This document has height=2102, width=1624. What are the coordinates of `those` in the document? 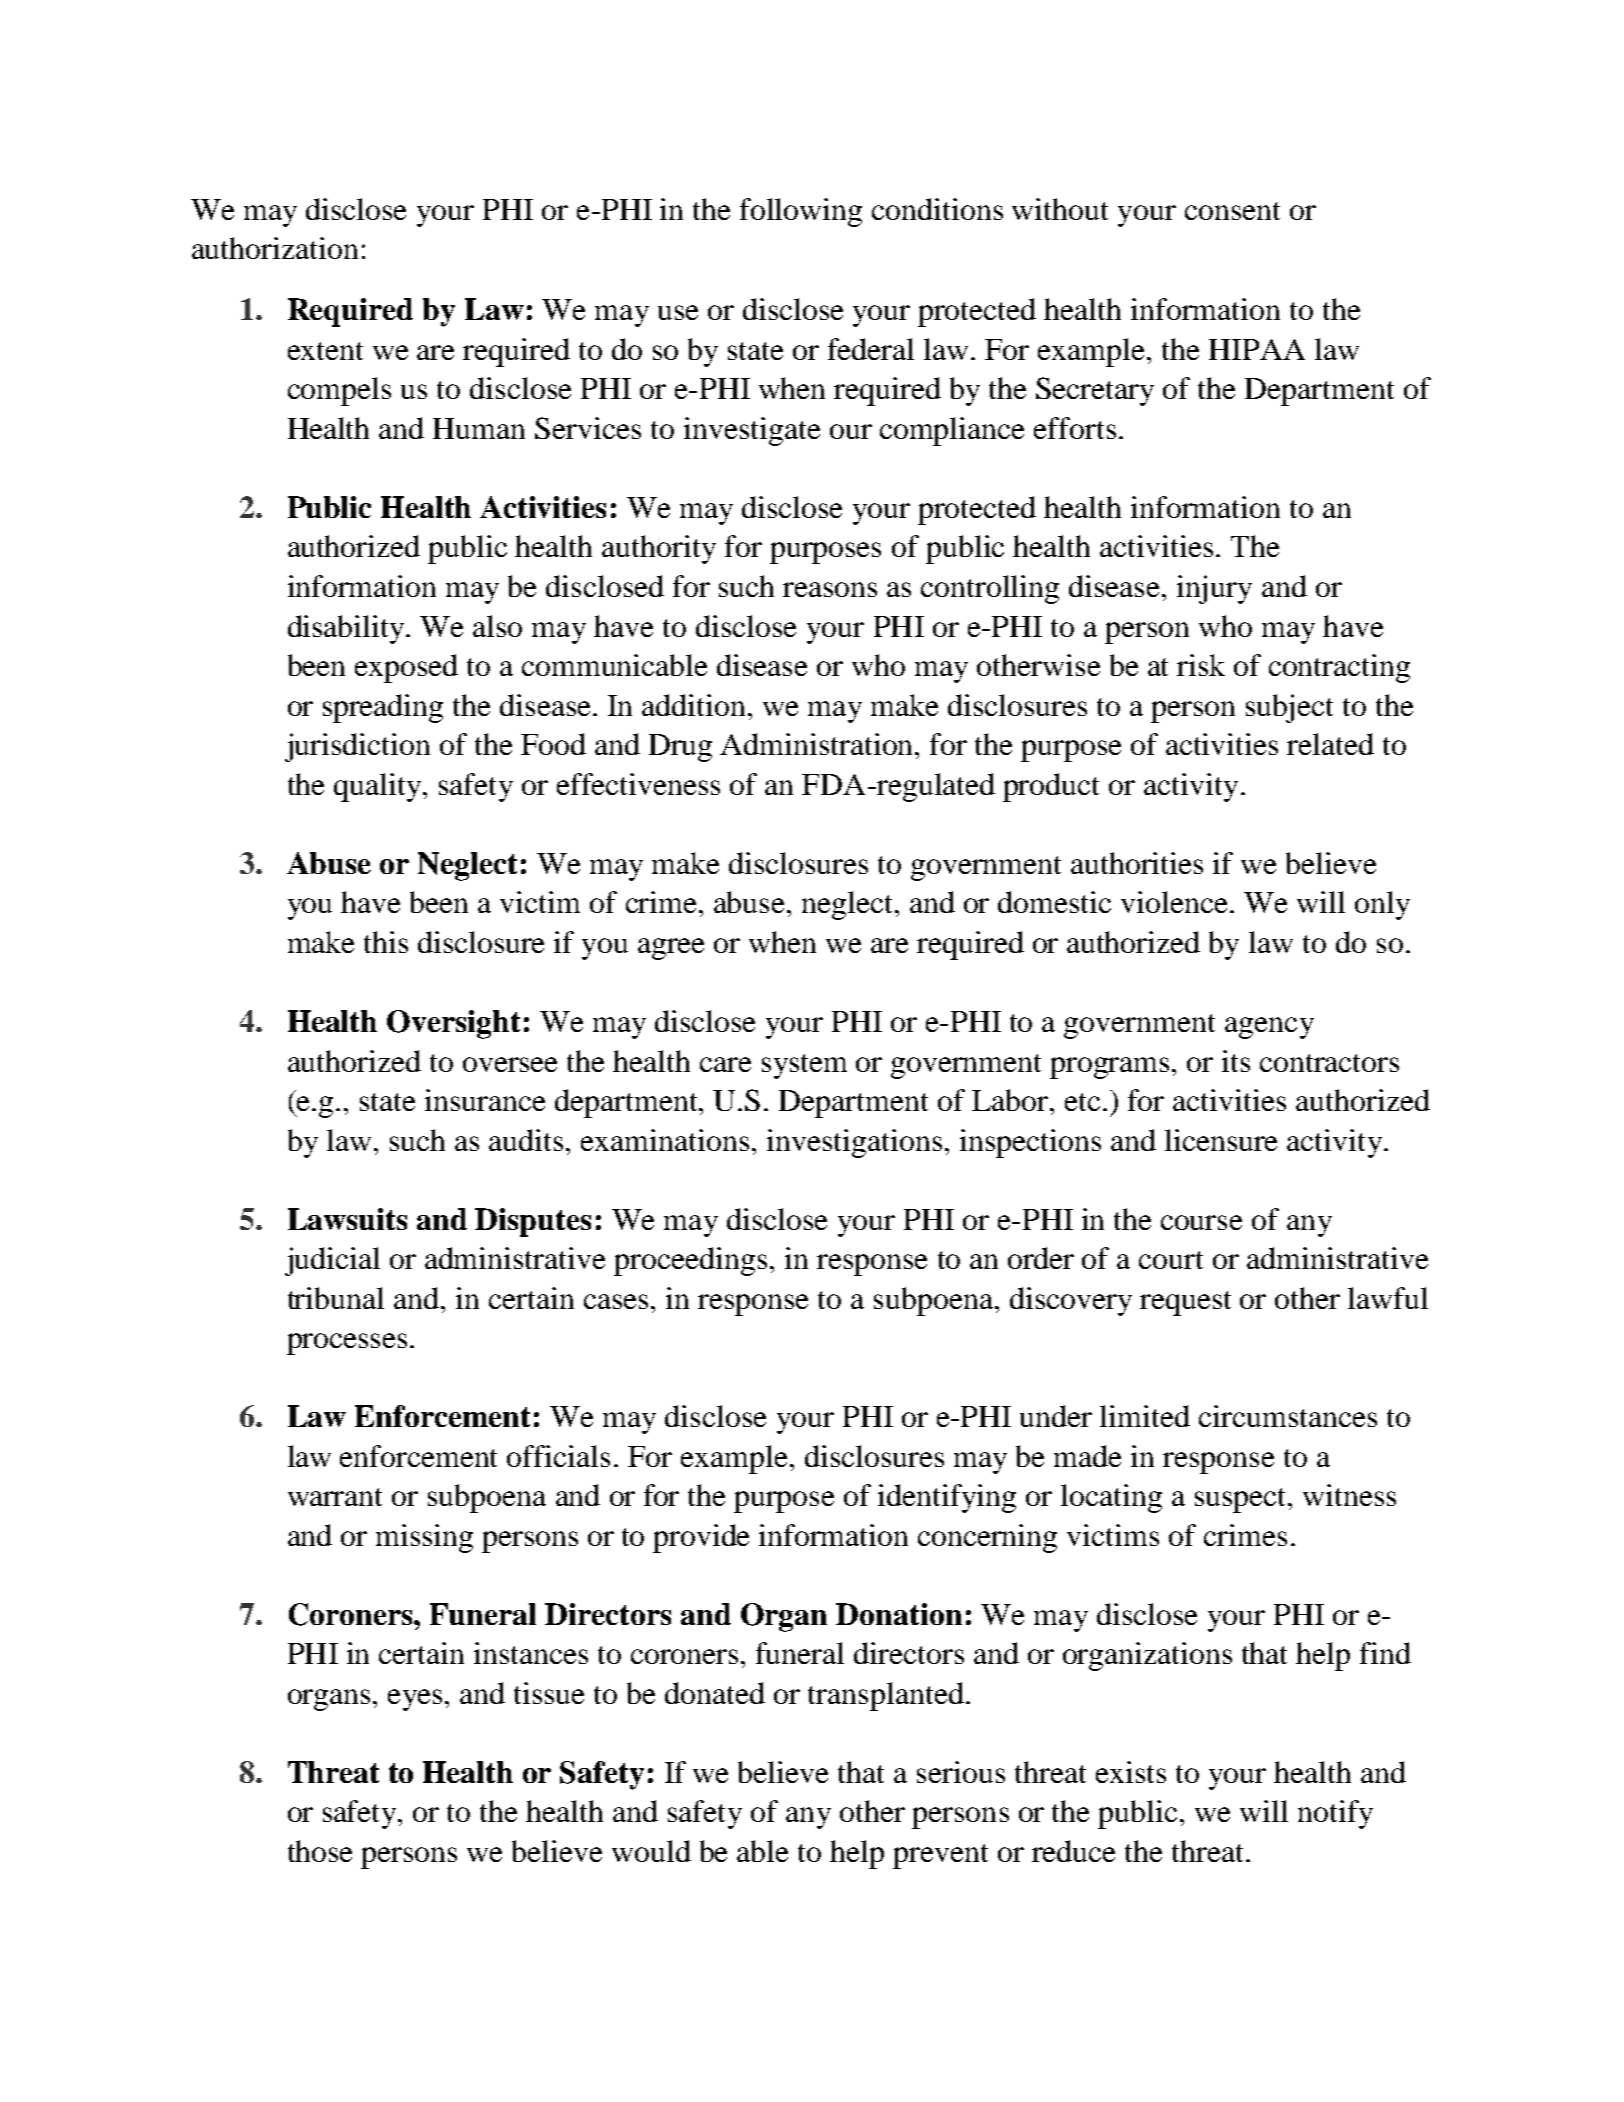 It's located at (320, 1851).
